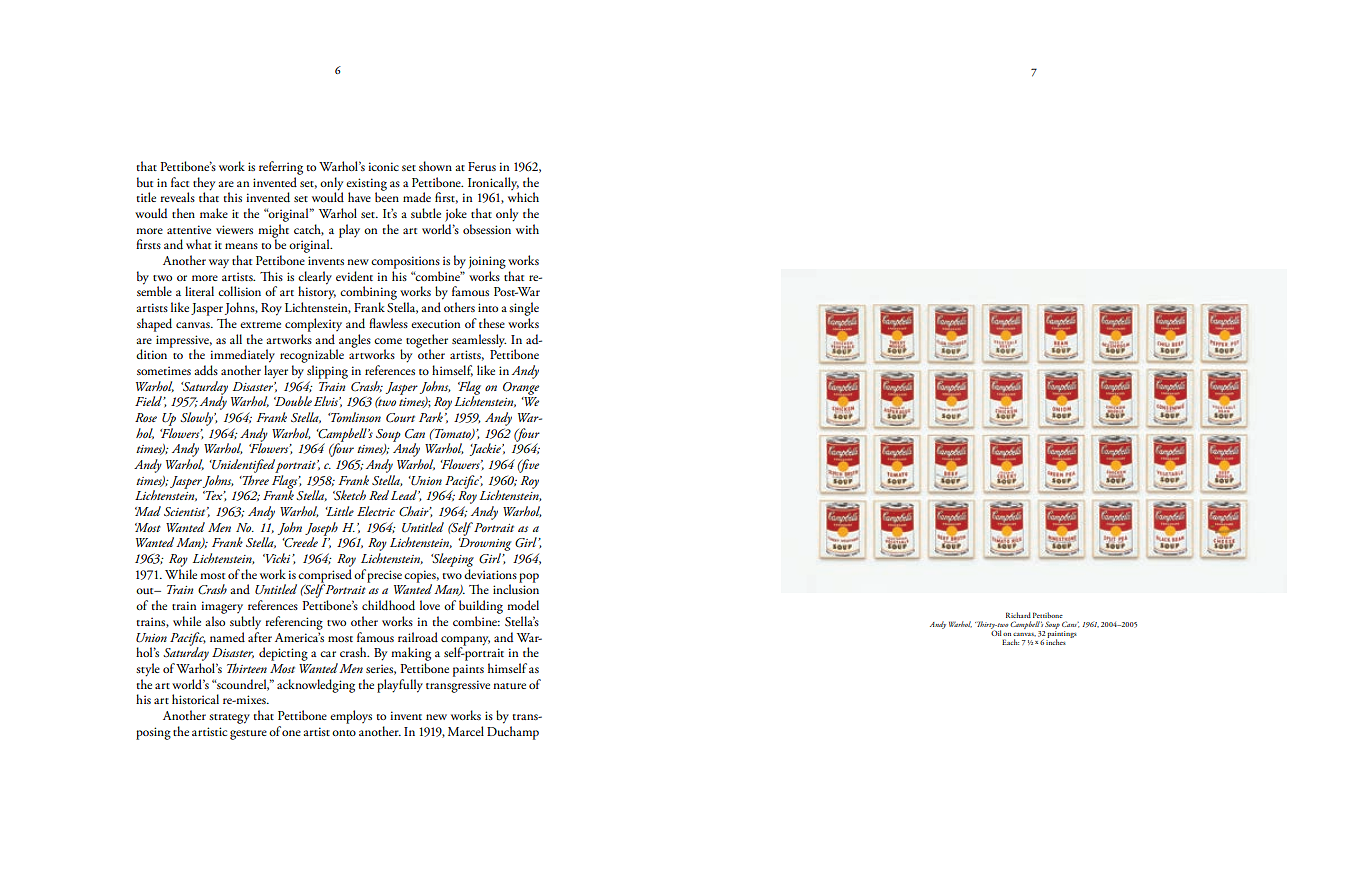  Describe the element at coordinates (527, 229) in the image. I see `with` at that location.
